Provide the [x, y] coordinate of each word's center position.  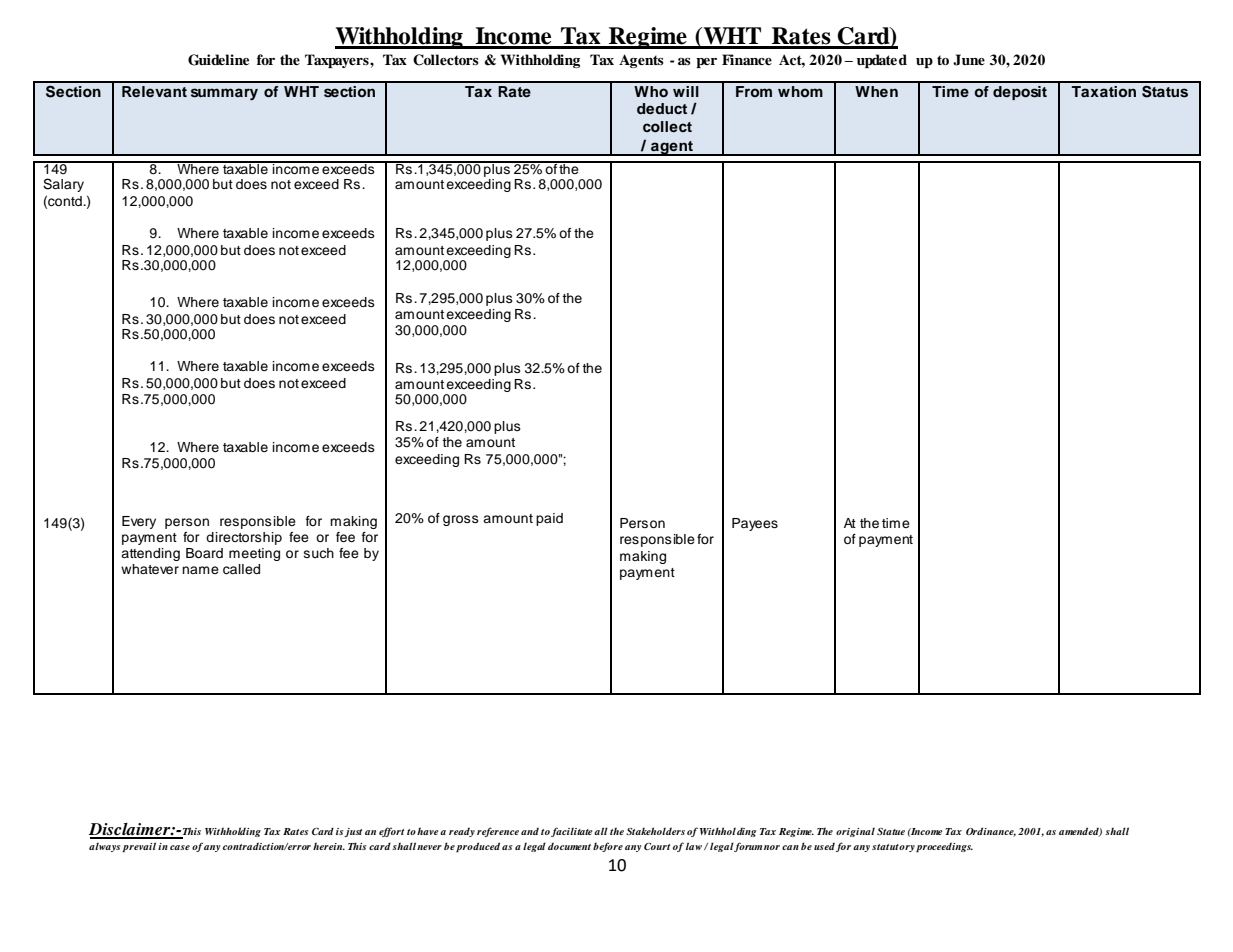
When [876, 91]
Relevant [154, 91]
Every [139, 522]
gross [461, 520]
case [180, 847]
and [530, 831]
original [855, 832]
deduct [662, 108]
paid [549, 519]
